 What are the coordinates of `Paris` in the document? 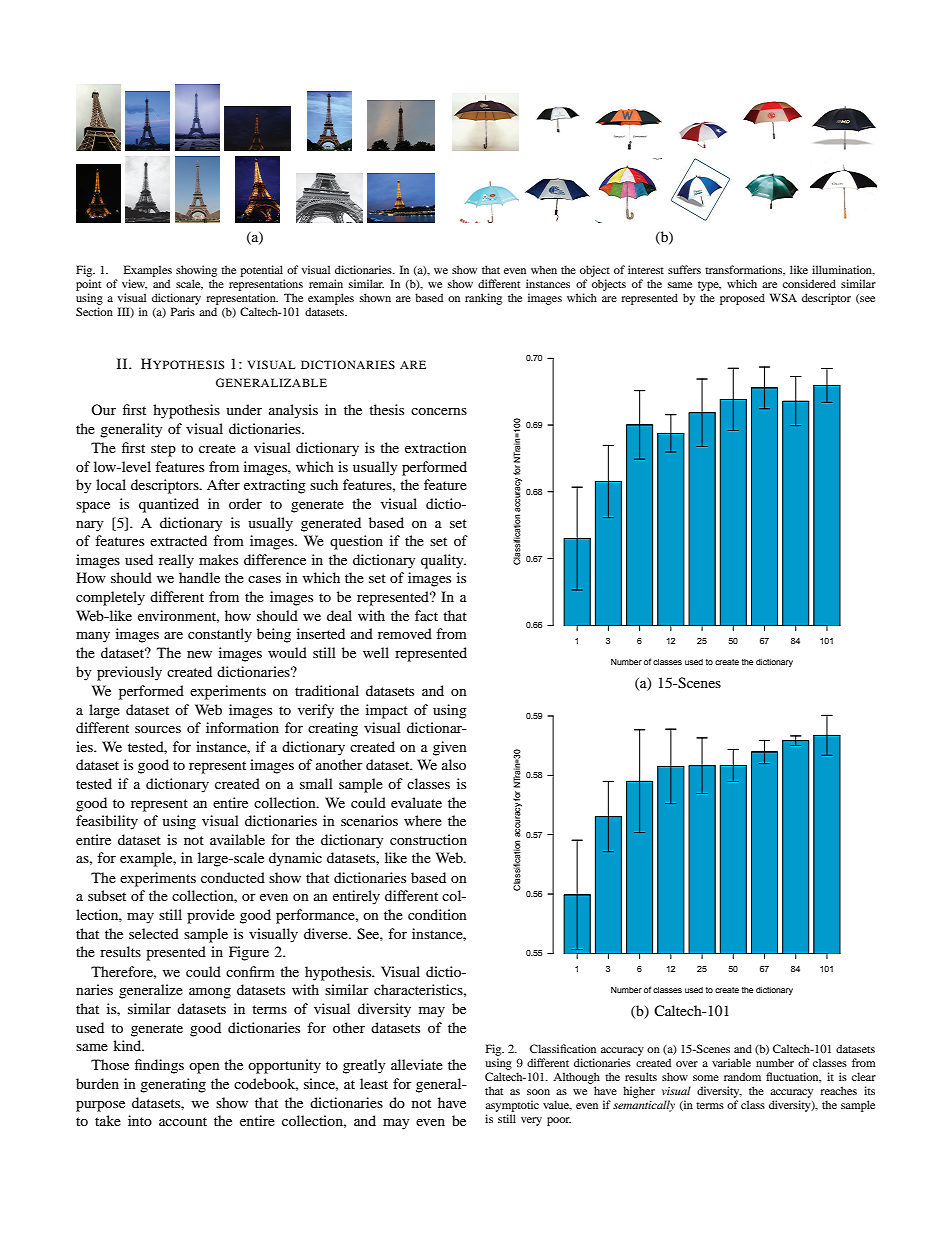 It's located at (183, 311).
